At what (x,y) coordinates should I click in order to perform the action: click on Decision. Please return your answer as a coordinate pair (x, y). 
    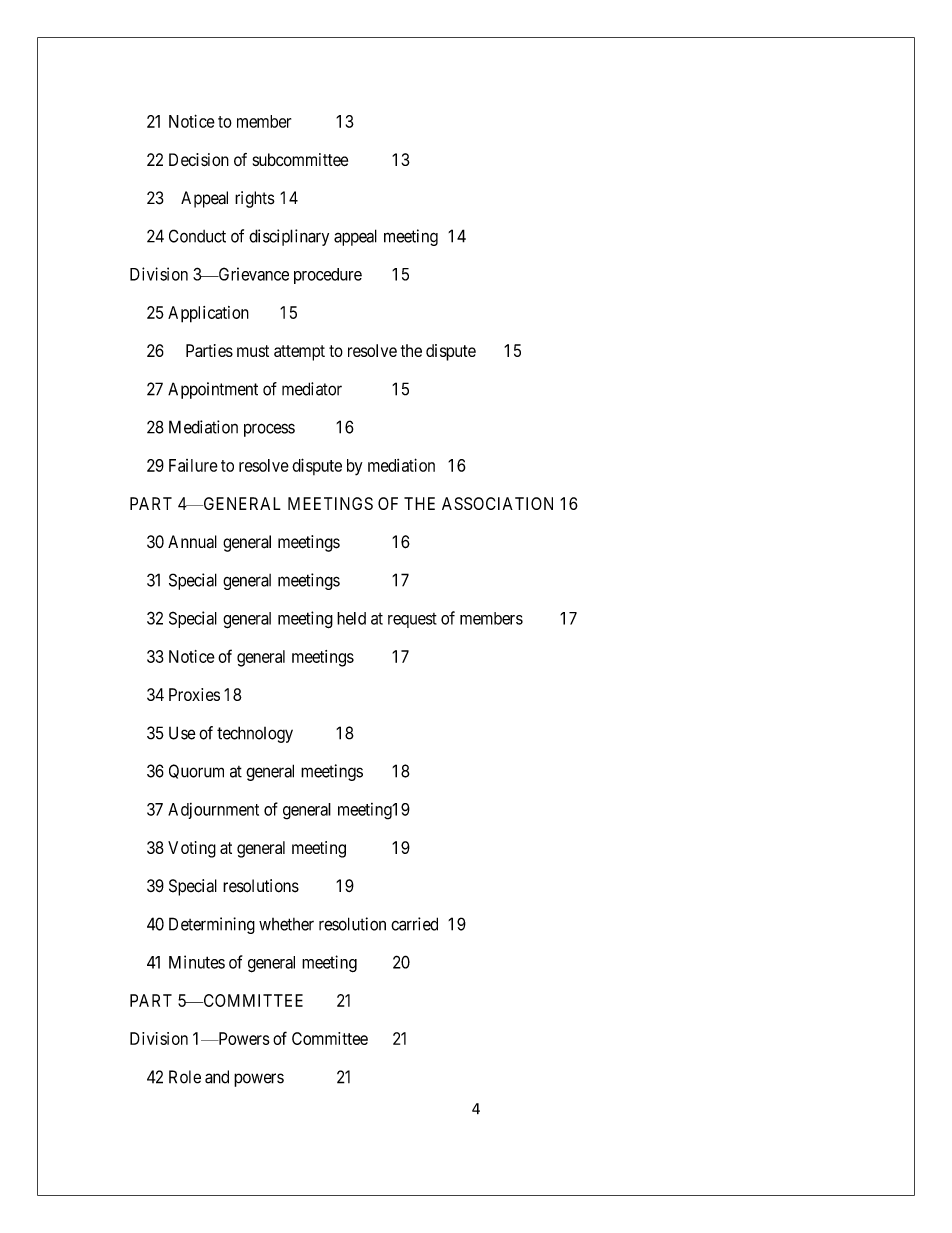
    Looking at the image, I should click on (199, 159).
